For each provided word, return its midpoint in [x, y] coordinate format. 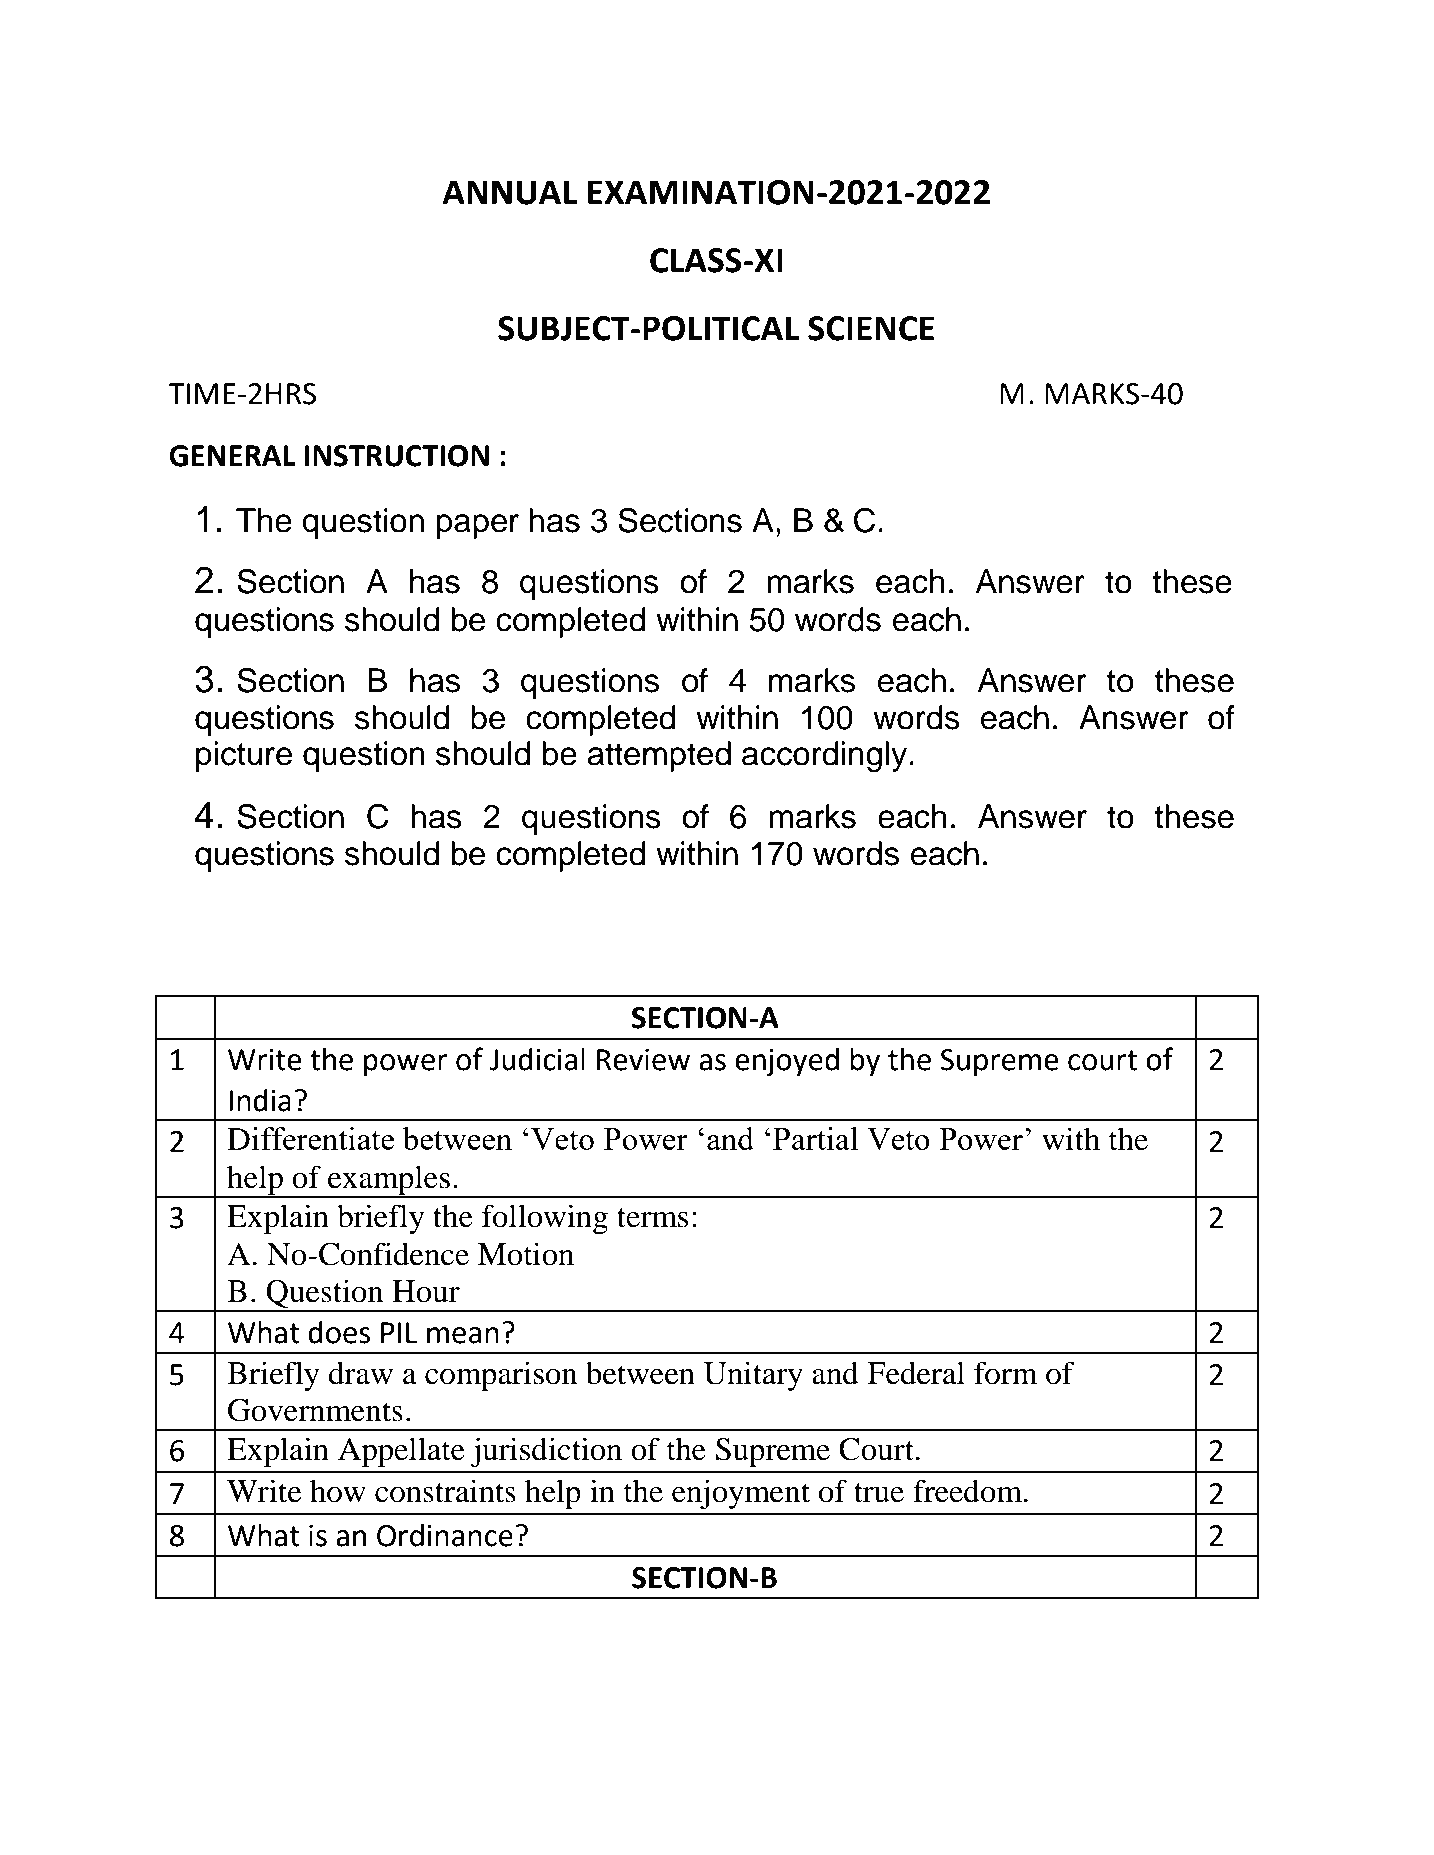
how [338, 1491]
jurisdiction [546, 1452]
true [879, 1493]
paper [477, 526]
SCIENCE [871, 328]
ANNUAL [510, 192]
